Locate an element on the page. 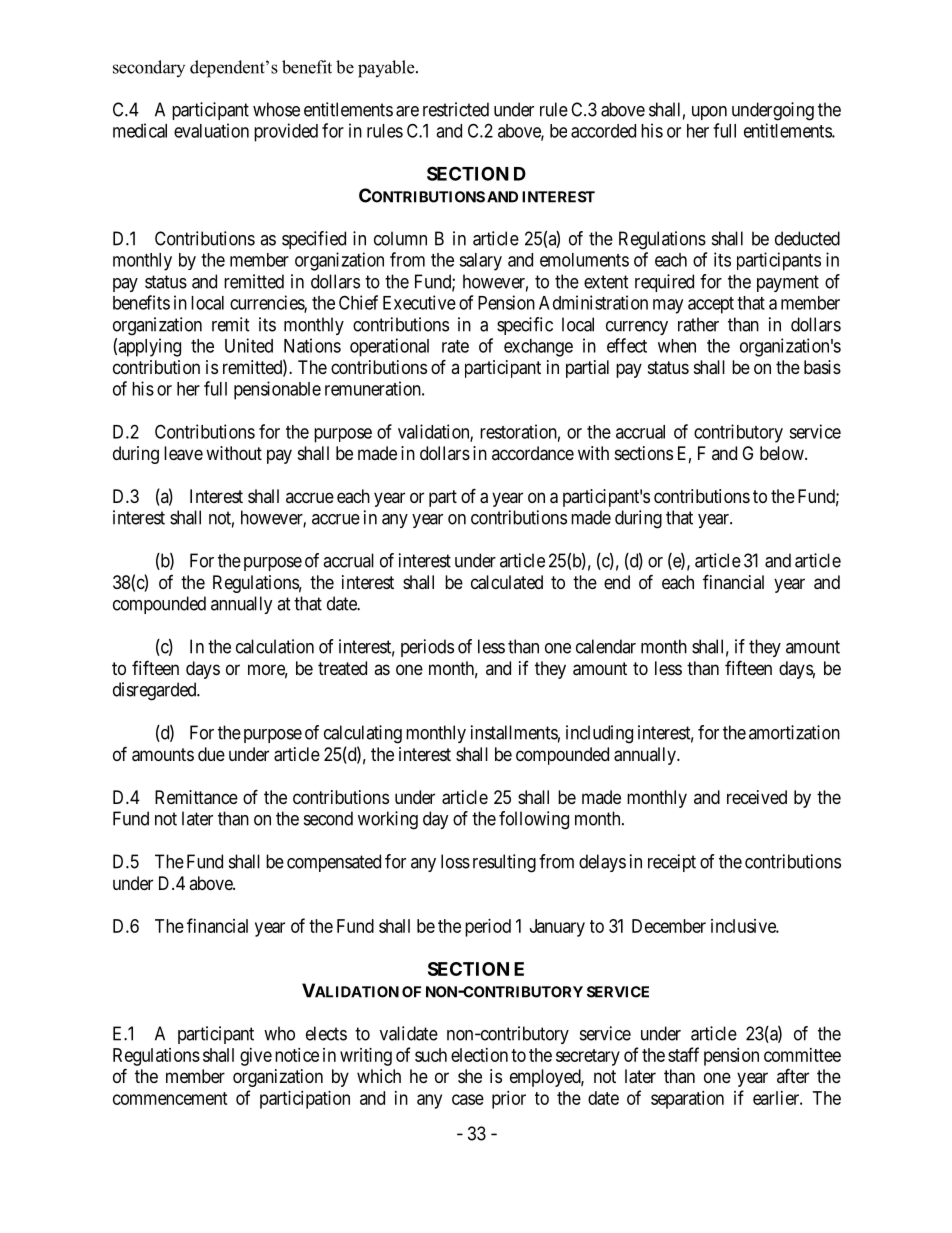 This page has height=1233, width=952. below is located at coordinates (783, 453).
